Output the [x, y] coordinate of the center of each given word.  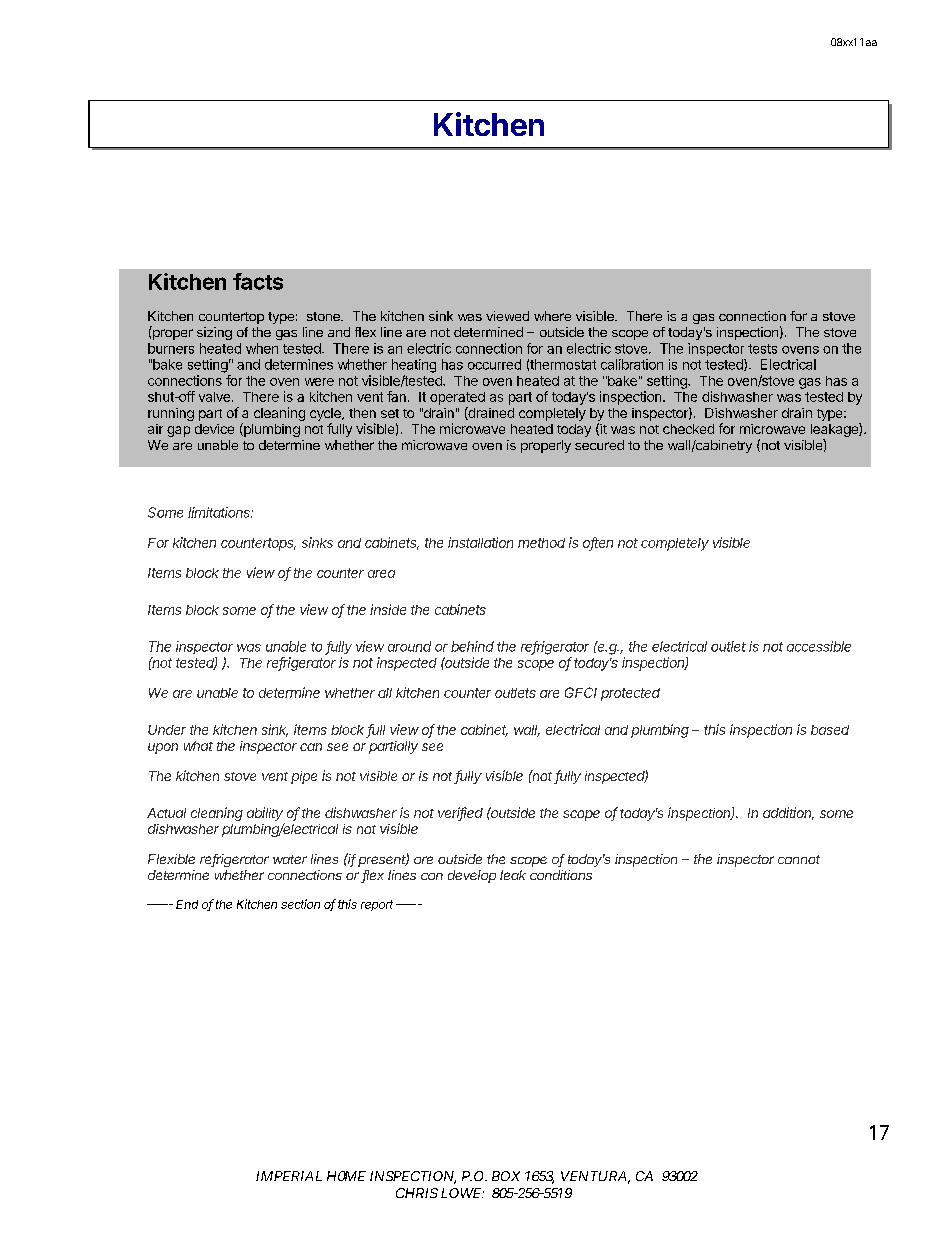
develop [472, 876]
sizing [214, 333]
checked [688, 429]
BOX [506, 1176]
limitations [220, 512]
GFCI [581, 692]
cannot [799, 859]
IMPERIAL [289, 1176]
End [187, 904]
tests [762, 349]
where [552, 316]
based [830, 730]
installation [480, 542]
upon [163, 748]
